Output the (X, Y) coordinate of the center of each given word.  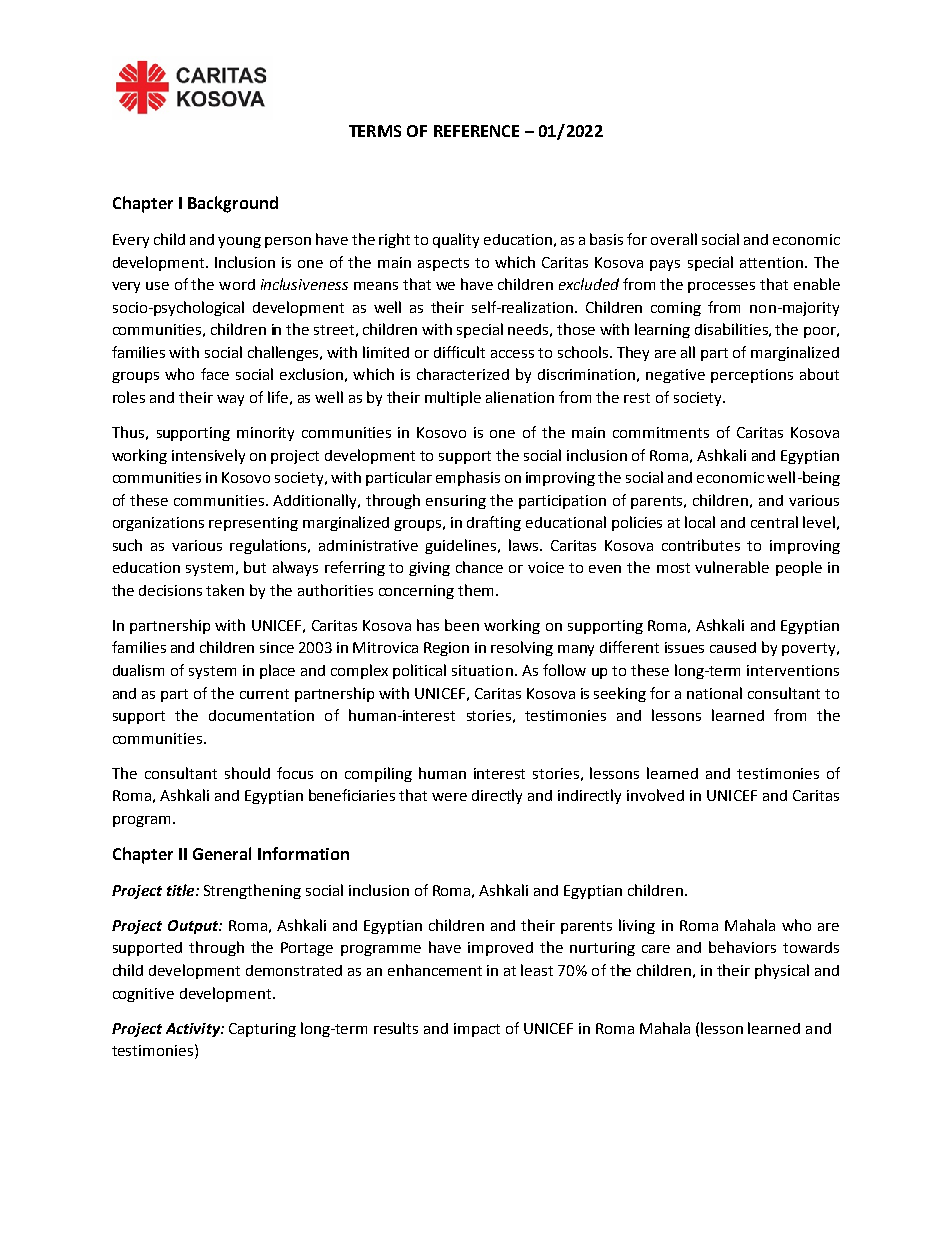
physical (782, 971)
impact (477, 1030)
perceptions (752, 376)
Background (233, 204)
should (247, 773)
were (449, 797)
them (475, 590)
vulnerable (732, 567)
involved (655, 795)
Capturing (262, 1030)
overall (674, 239)
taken (225, 590)
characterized (463, 374)
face (215, 374)
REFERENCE (476, 131)
